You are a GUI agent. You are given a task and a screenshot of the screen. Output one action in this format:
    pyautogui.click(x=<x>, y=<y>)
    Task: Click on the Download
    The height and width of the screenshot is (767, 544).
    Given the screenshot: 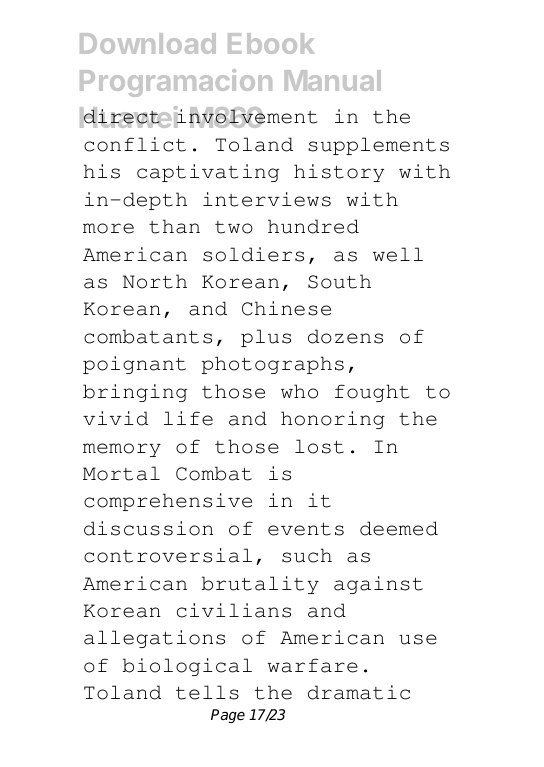 What is the action you would take?
    pyautogui.click(x=148, y=43)
